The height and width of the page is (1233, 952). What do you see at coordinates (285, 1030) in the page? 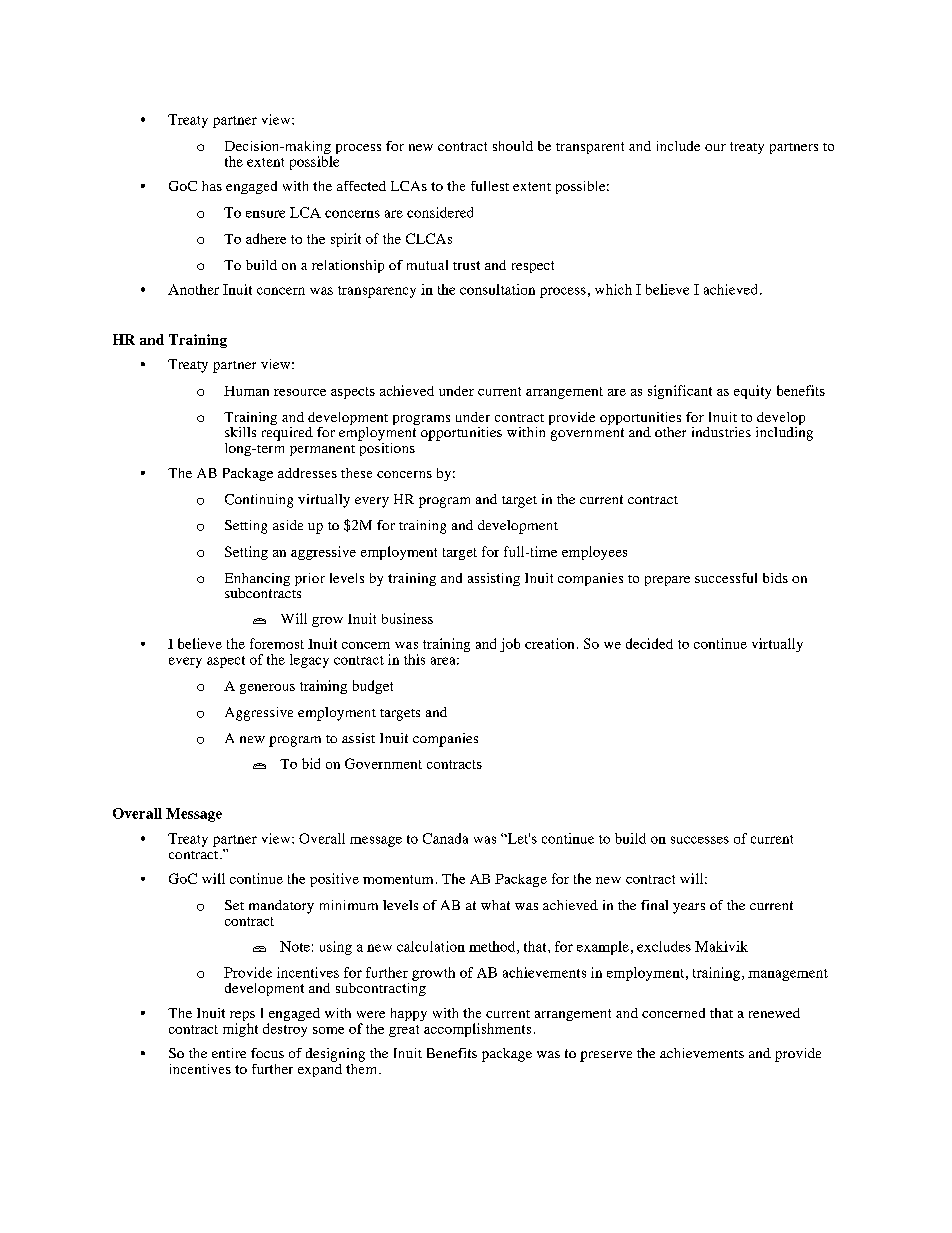
I see `destroy` at bounding box center [285, 1030].
